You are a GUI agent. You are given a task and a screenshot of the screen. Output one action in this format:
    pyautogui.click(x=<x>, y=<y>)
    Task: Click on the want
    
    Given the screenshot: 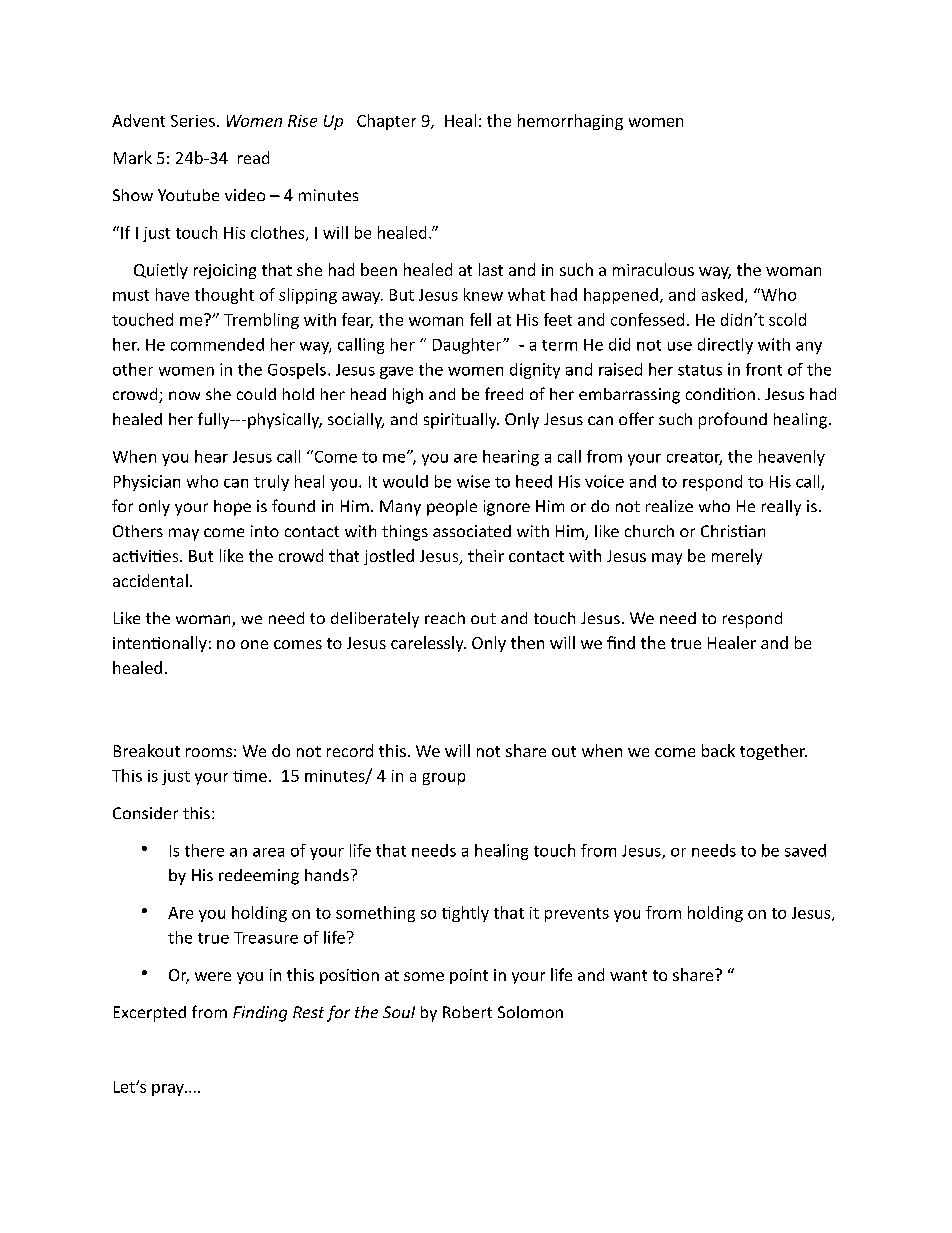 What is the action you would take?
    pyautogui.click(x=628, y=975)
